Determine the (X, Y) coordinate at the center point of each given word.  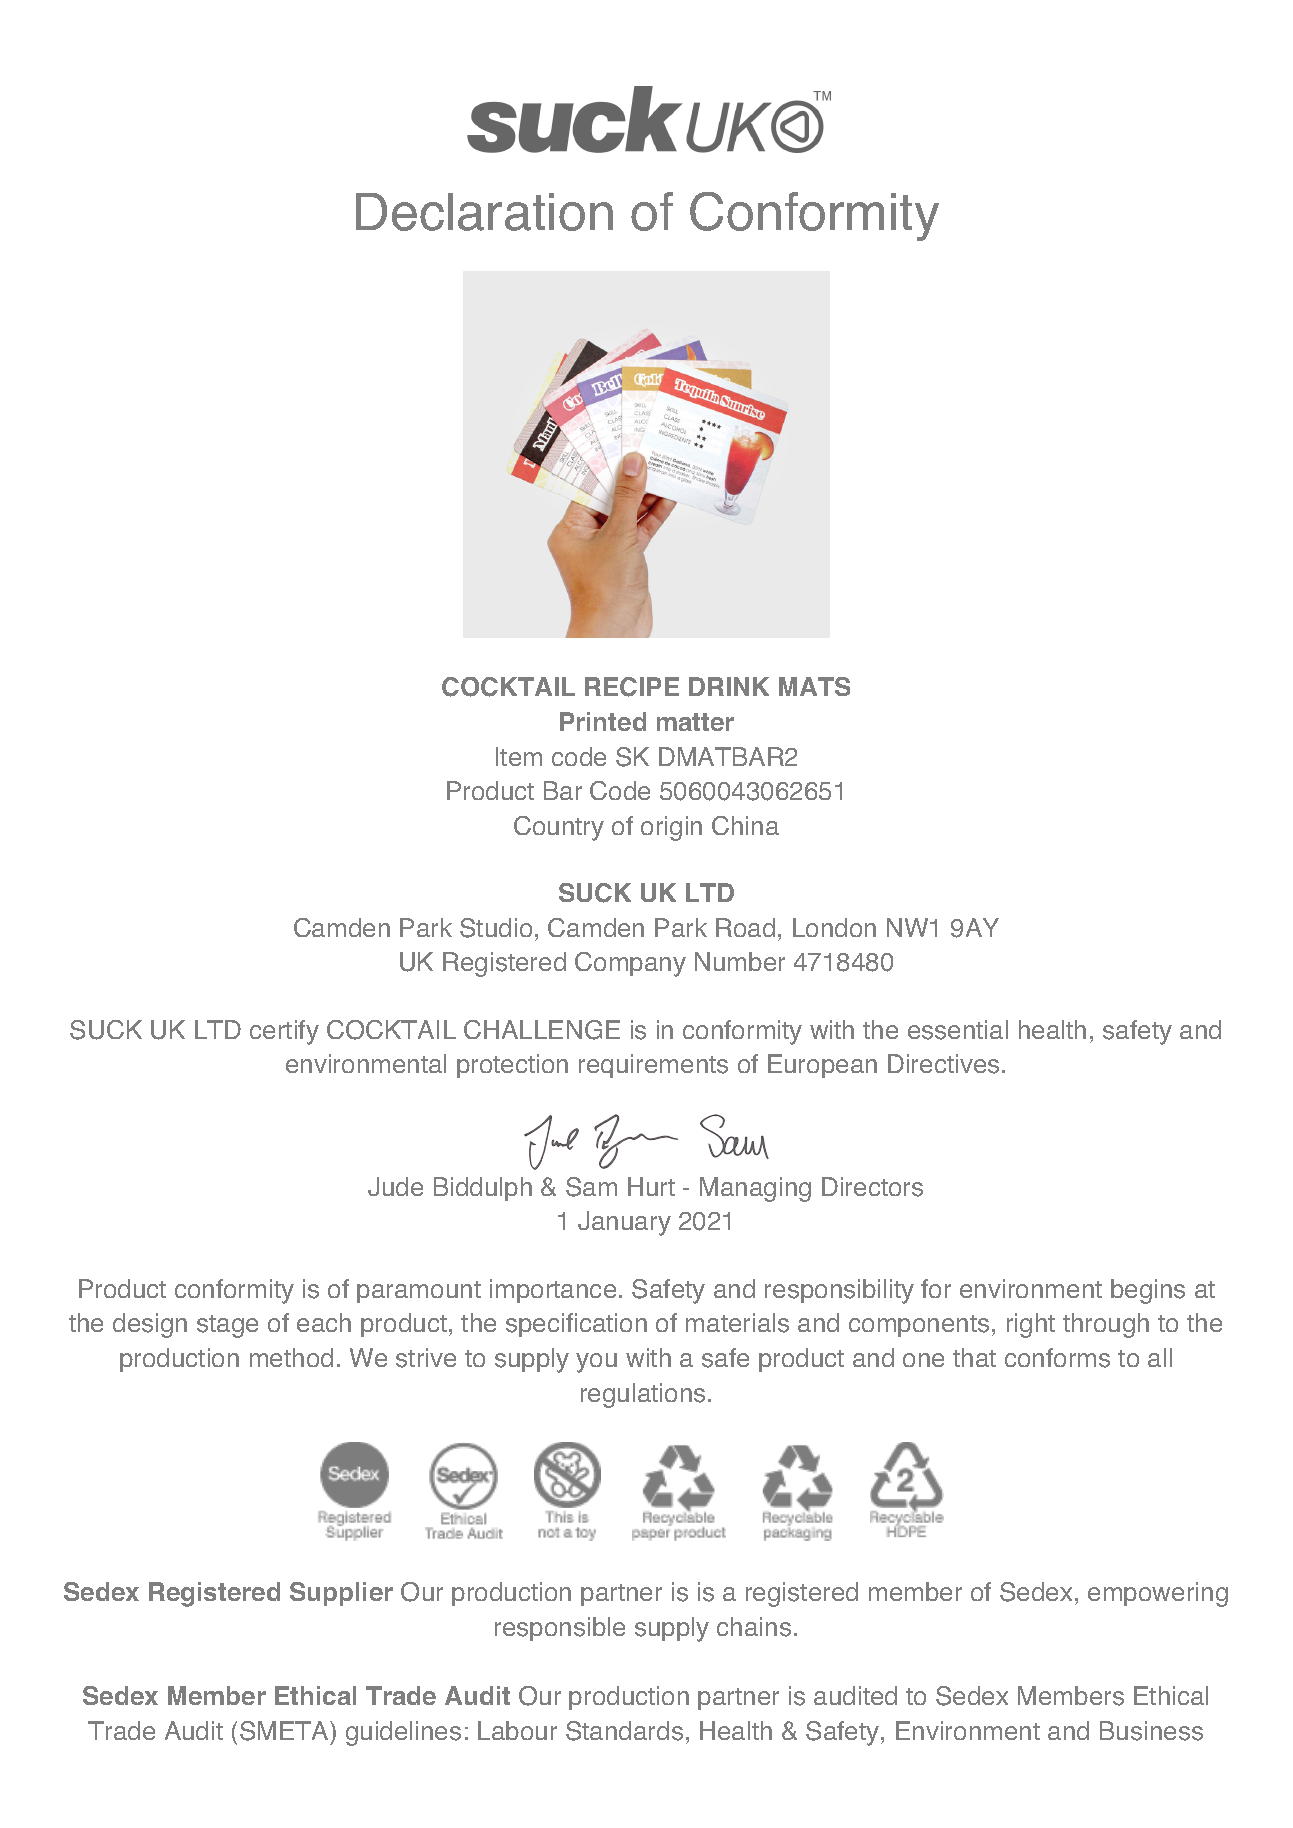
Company (630, 964)
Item (519, 756)
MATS (814, 686)
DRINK (729, 686)
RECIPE (632, 687)
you (596, 1363)
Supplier (341, 1594)
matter (695, 722)
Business (1151, 1731)
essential (958, 1030)
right (1031, 1325)
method (291, 1357)
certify (284, 1032)
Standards (624, 1731)
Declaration (484, 212)
